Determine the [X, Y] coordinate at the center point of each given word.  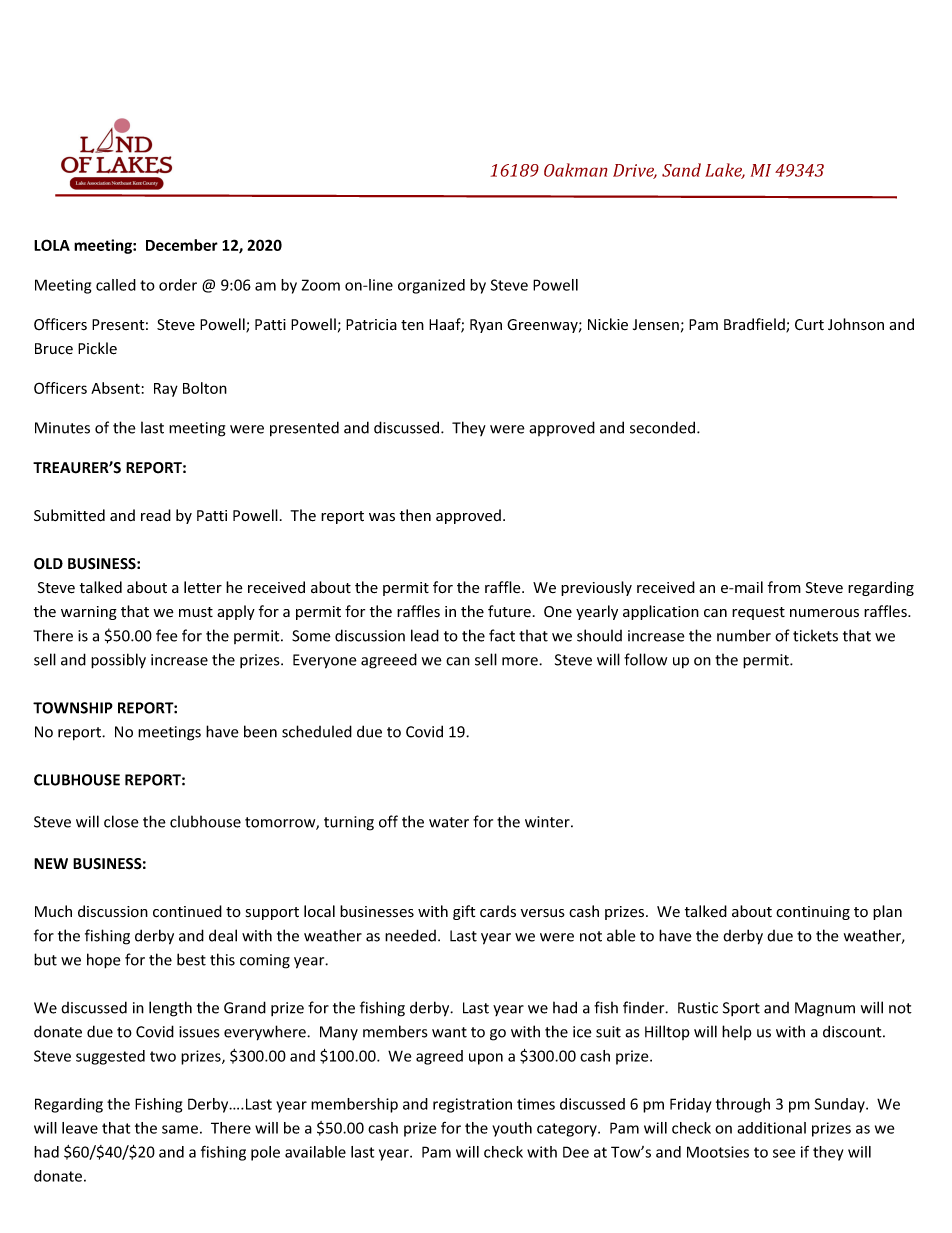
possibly [118, 661]
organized [431, 286]
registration [472, 1105]
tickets [815, 635]
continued [187, 911]
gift [464, 912]
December [182, 245]
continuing [813, 913]
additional [771, 1128]
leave [80, 1128]
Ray [166, 390]
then [415, 515]
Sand [681, 170]
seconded [662, 427]
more [521, 661]
